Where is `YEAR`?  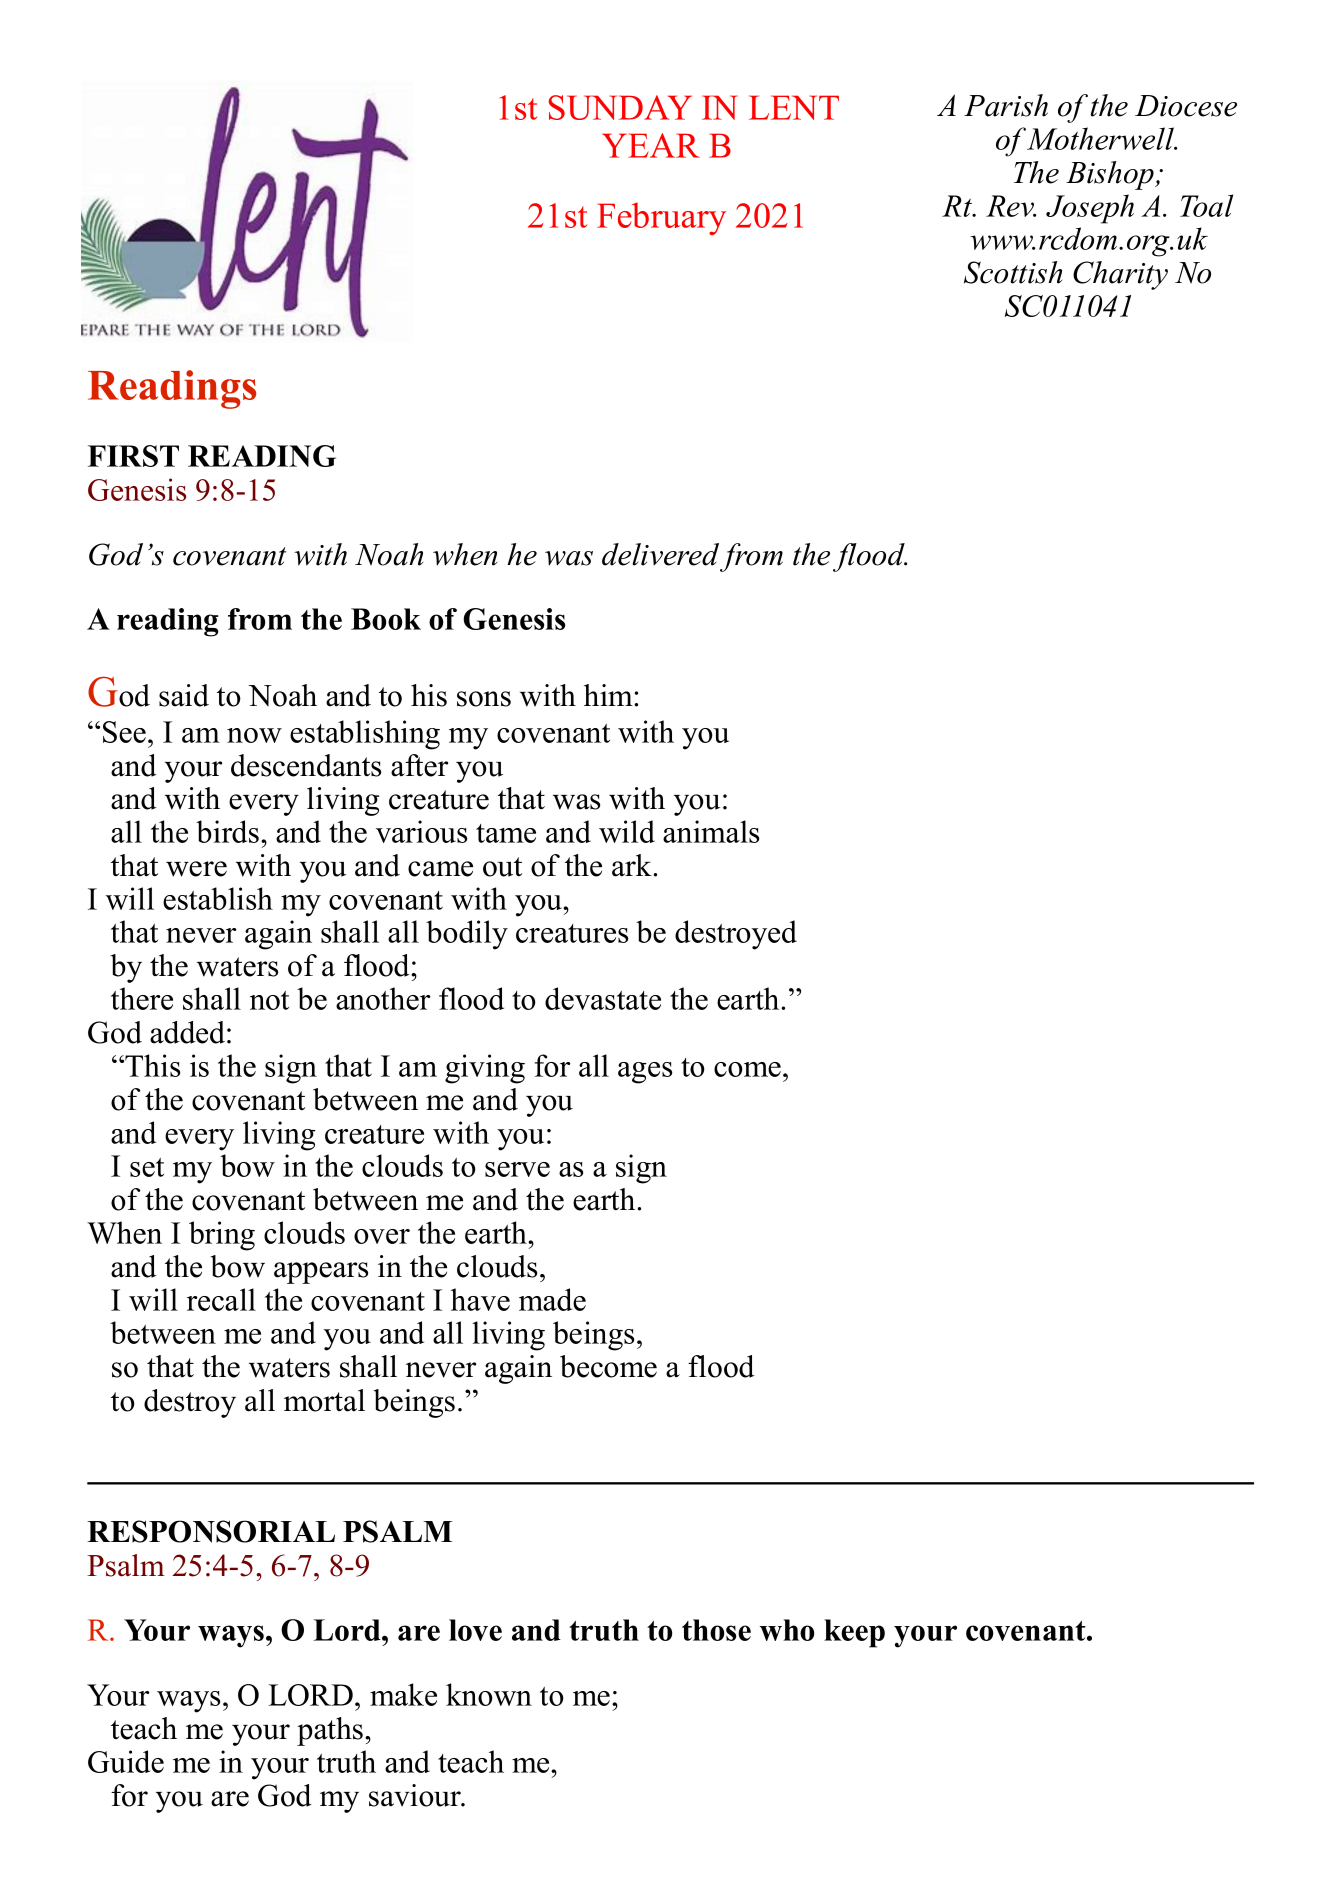
YEAR is located at coordinates (651, 145).
